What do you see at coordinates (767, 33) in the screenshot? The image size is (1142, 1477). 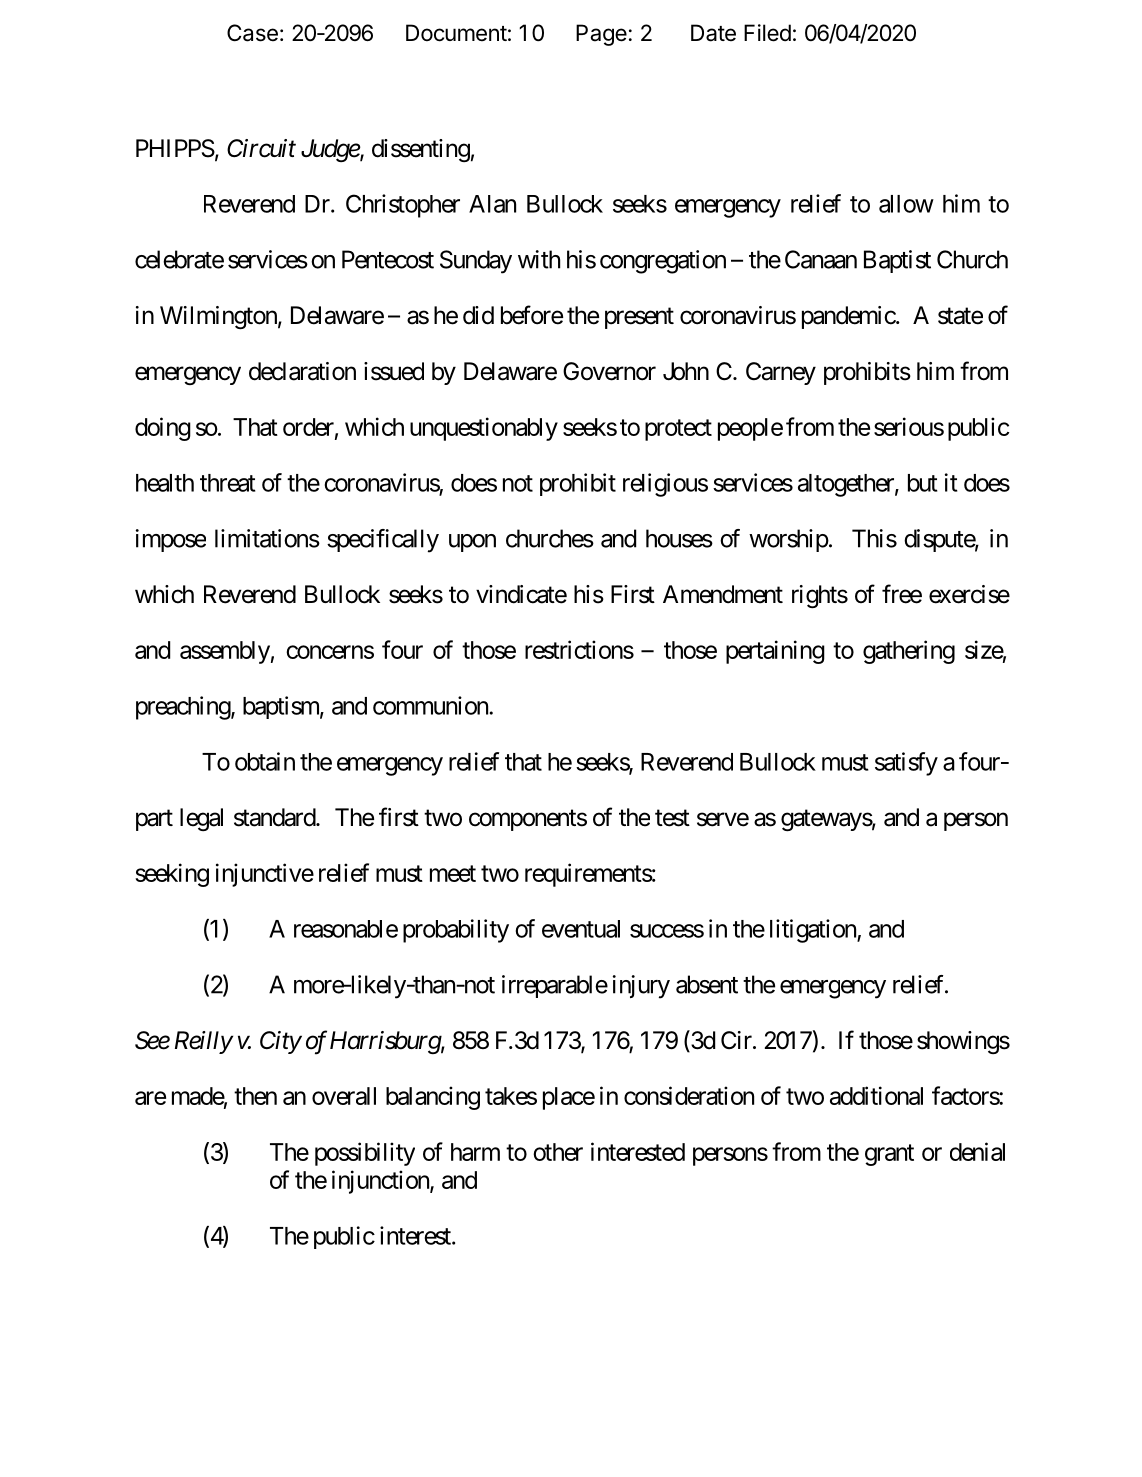 I see `Filed` at bounding box center [767, 33].
